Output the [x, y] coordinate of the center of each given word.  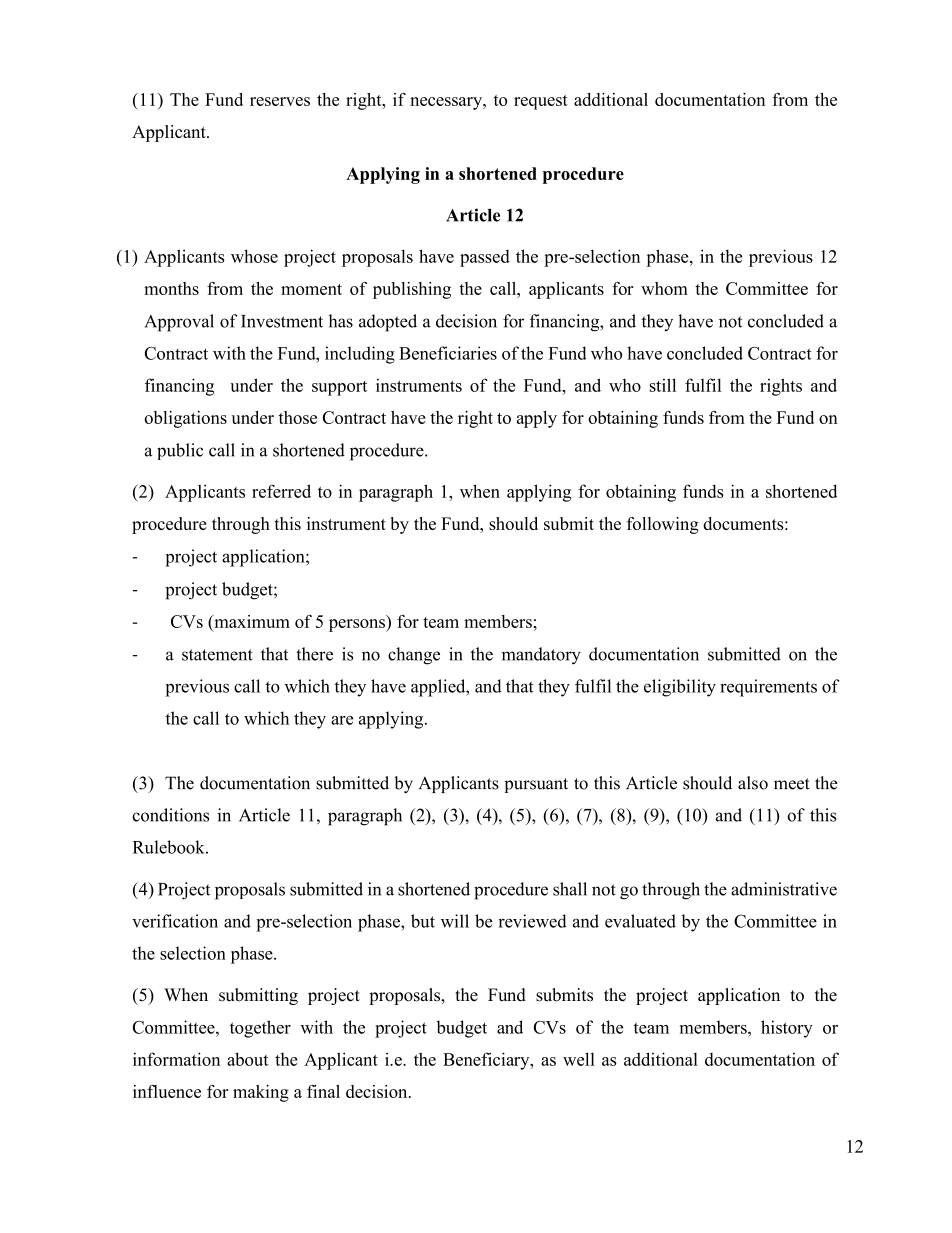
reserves [280, 101]
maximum [251, 621]
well [579, 1059]
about [247, 1059]
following [663, 525]
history [787, 1029]
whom [664, 288]
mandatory [541, 656]
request [541, 102]
